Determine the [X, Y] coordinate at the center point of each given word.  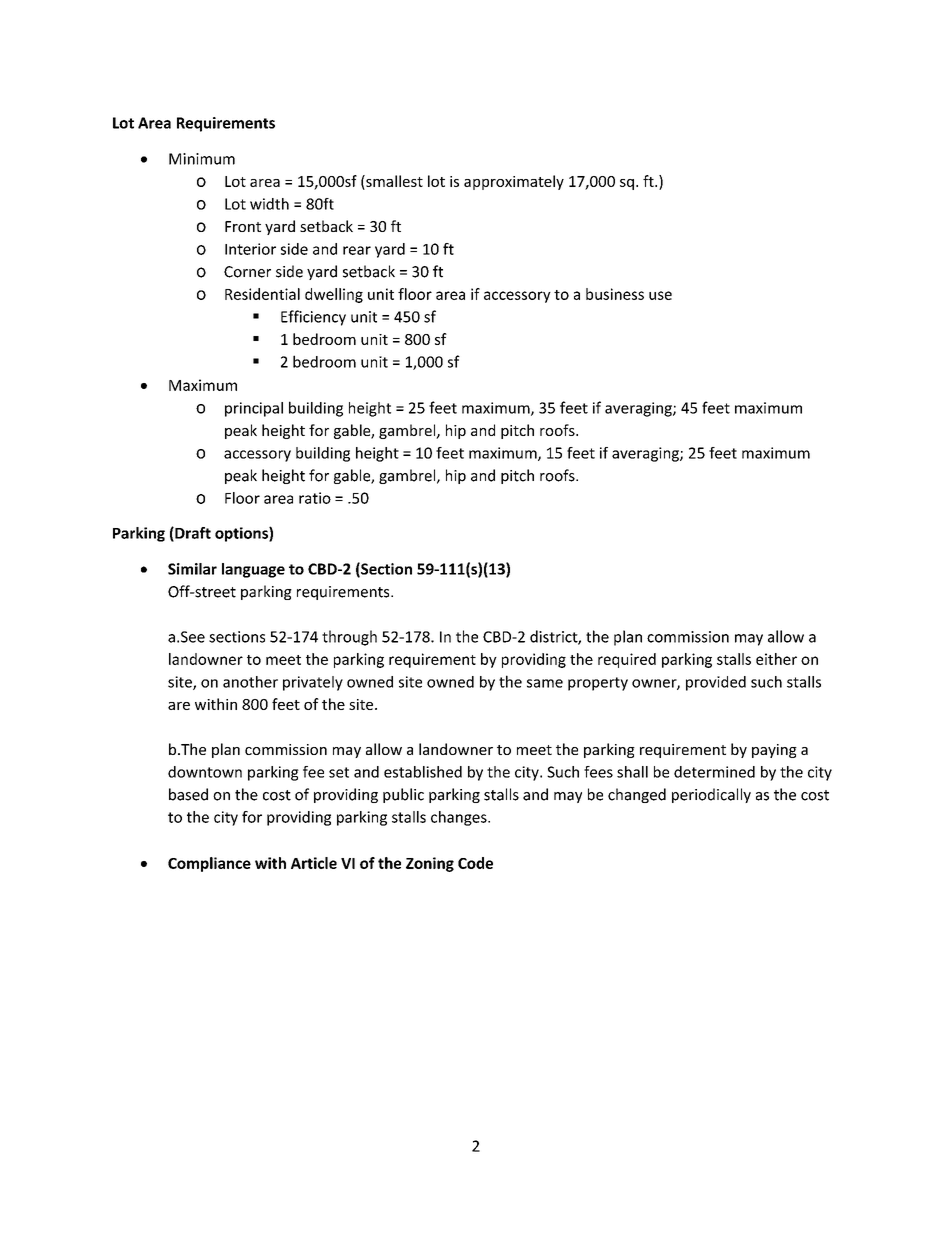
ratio [315, 498]
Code [475, 863]
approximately [514, 182]
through [349, 638]
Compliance [209, 864]
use [660, 295]
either [776, 659]
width [269, 204]
